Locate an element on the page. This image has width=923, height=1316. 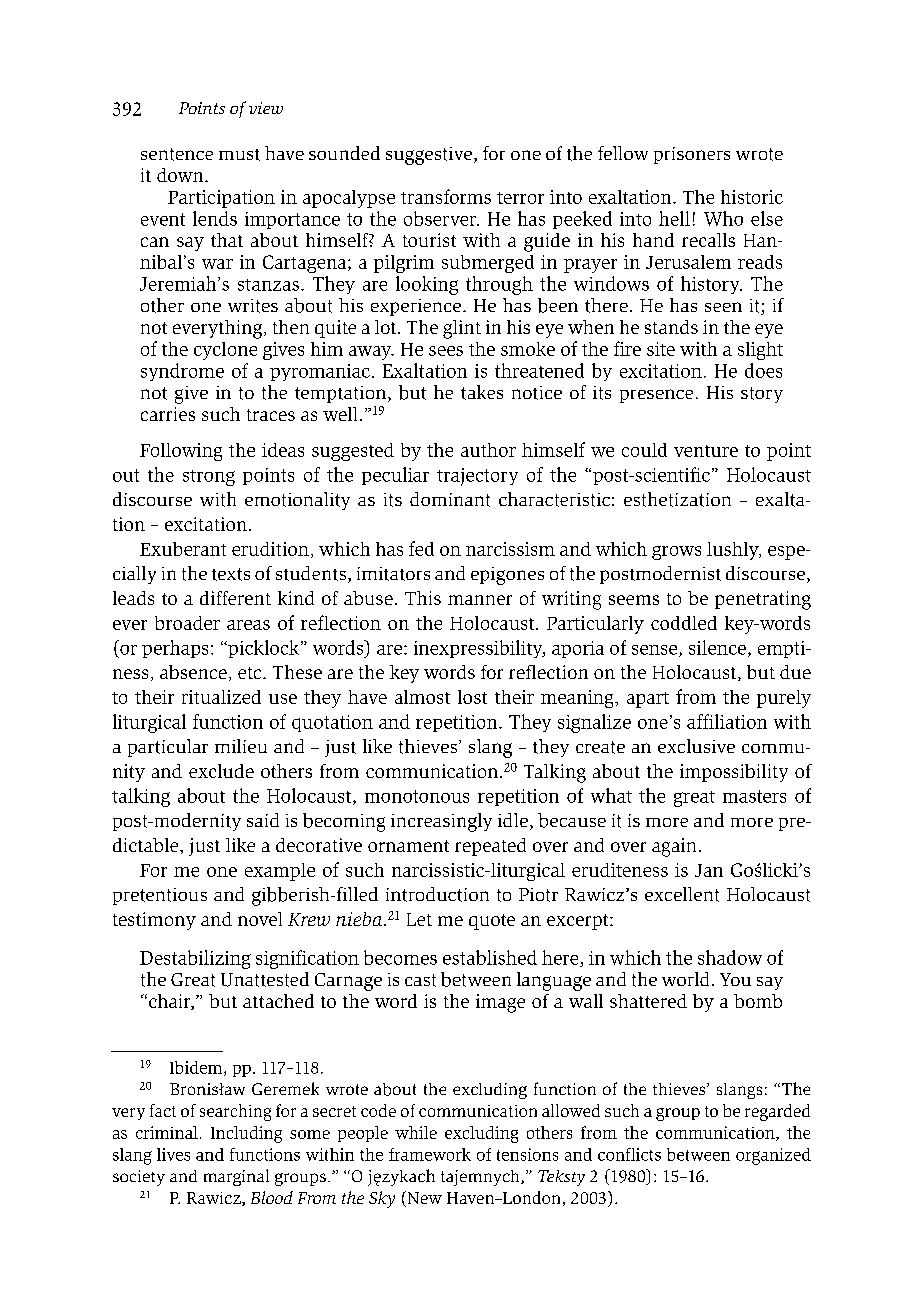
suggestive is located at coordinates (430, 156).
